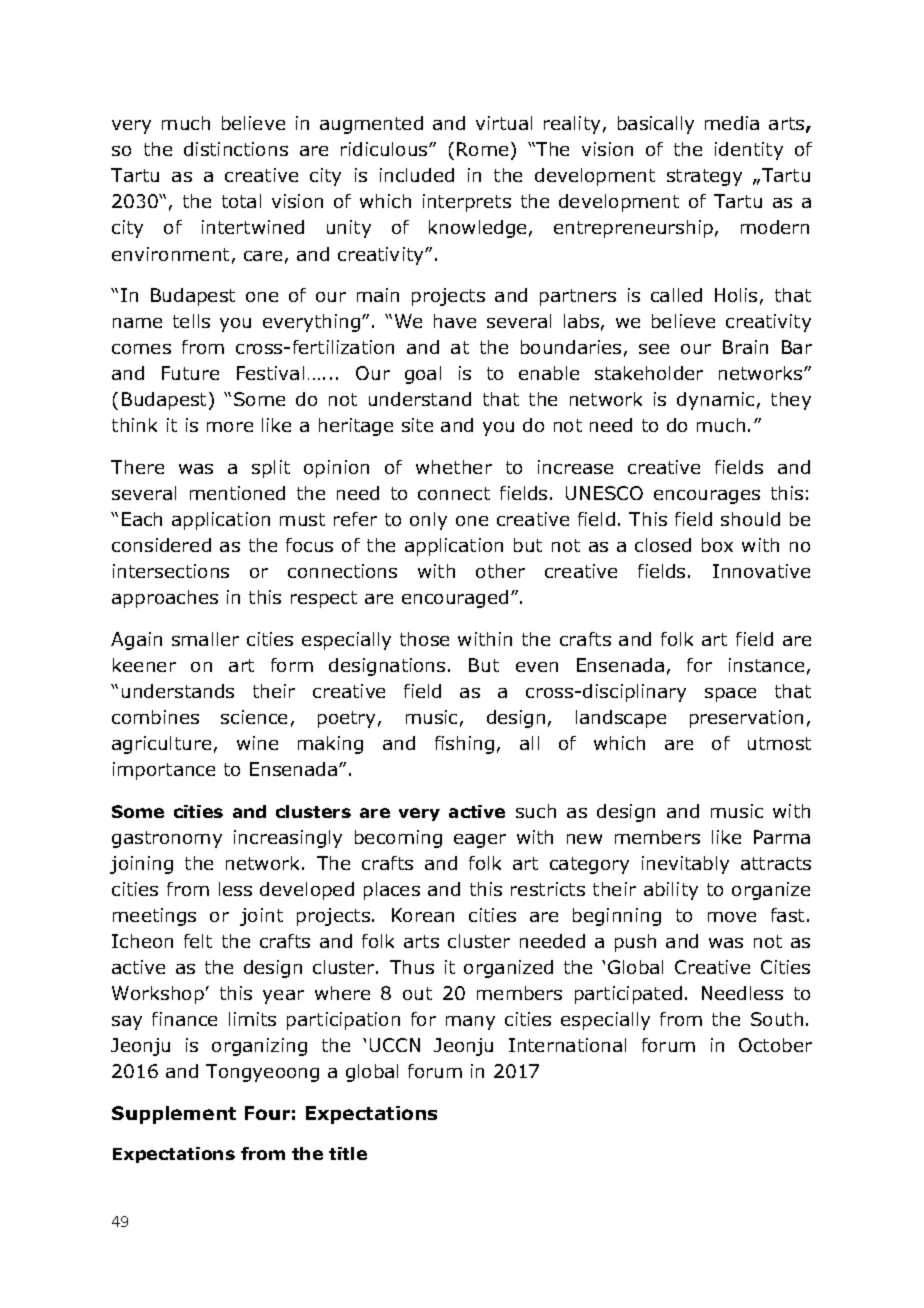 The image size is (924, 1308). I want to click on identity, so click(749, 151).
